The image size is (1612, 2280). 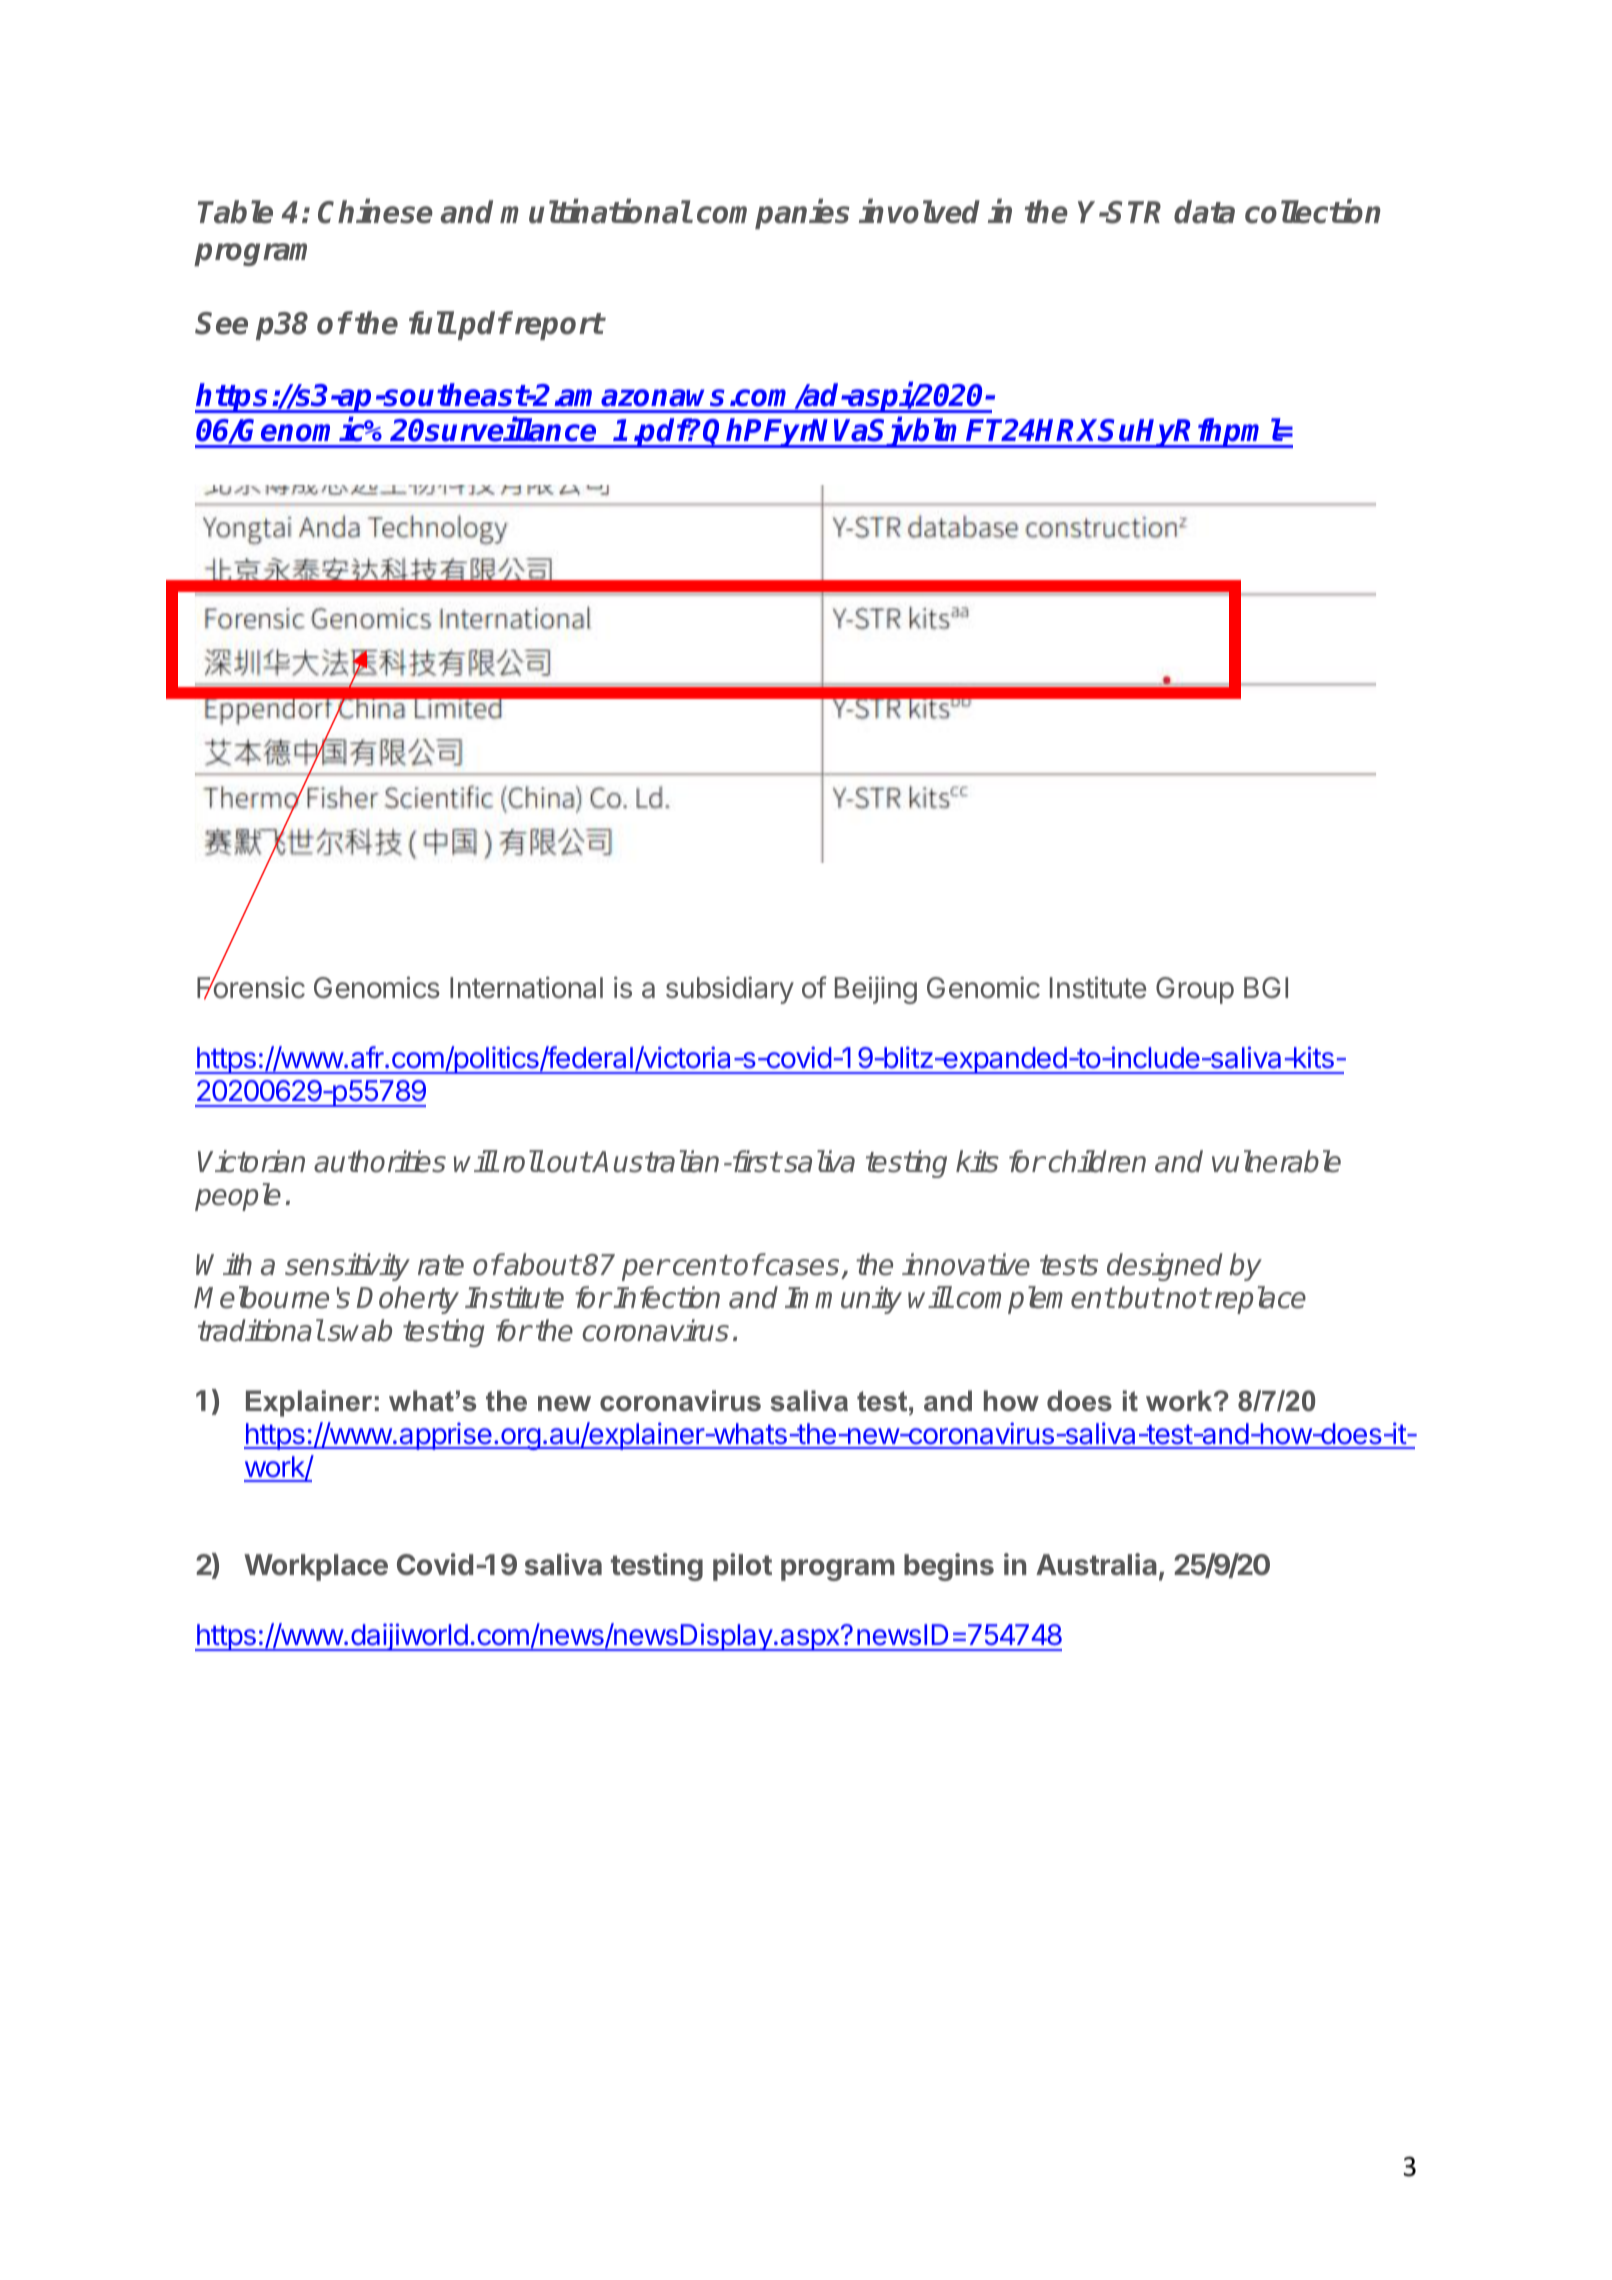 What do you see at coordinates (1204, 212) in the image?
I see `data` at bounding box center [1204, 212].
